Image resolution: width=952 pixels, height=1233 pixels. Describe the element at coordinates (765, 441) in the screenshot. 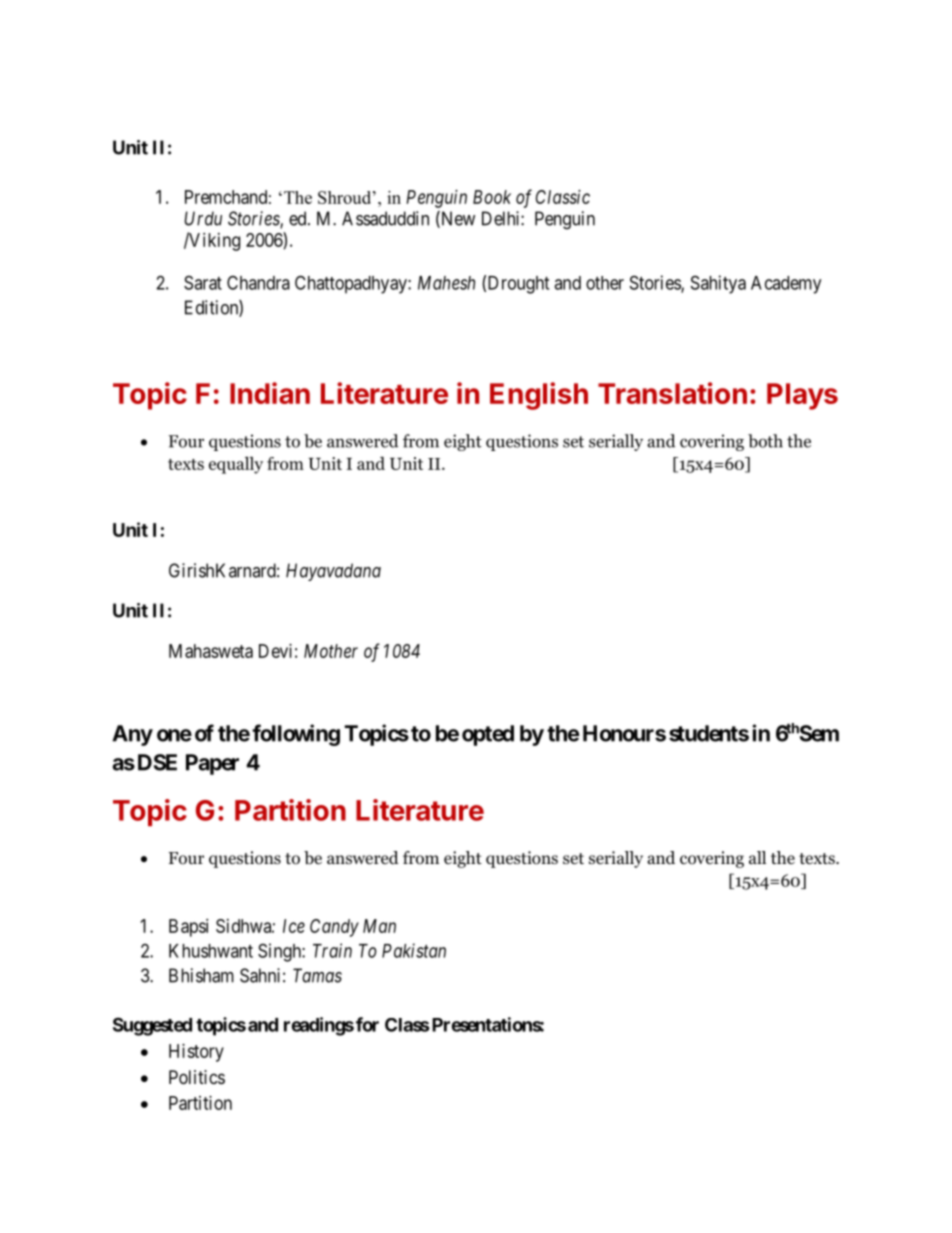

I see `both` at that location.
